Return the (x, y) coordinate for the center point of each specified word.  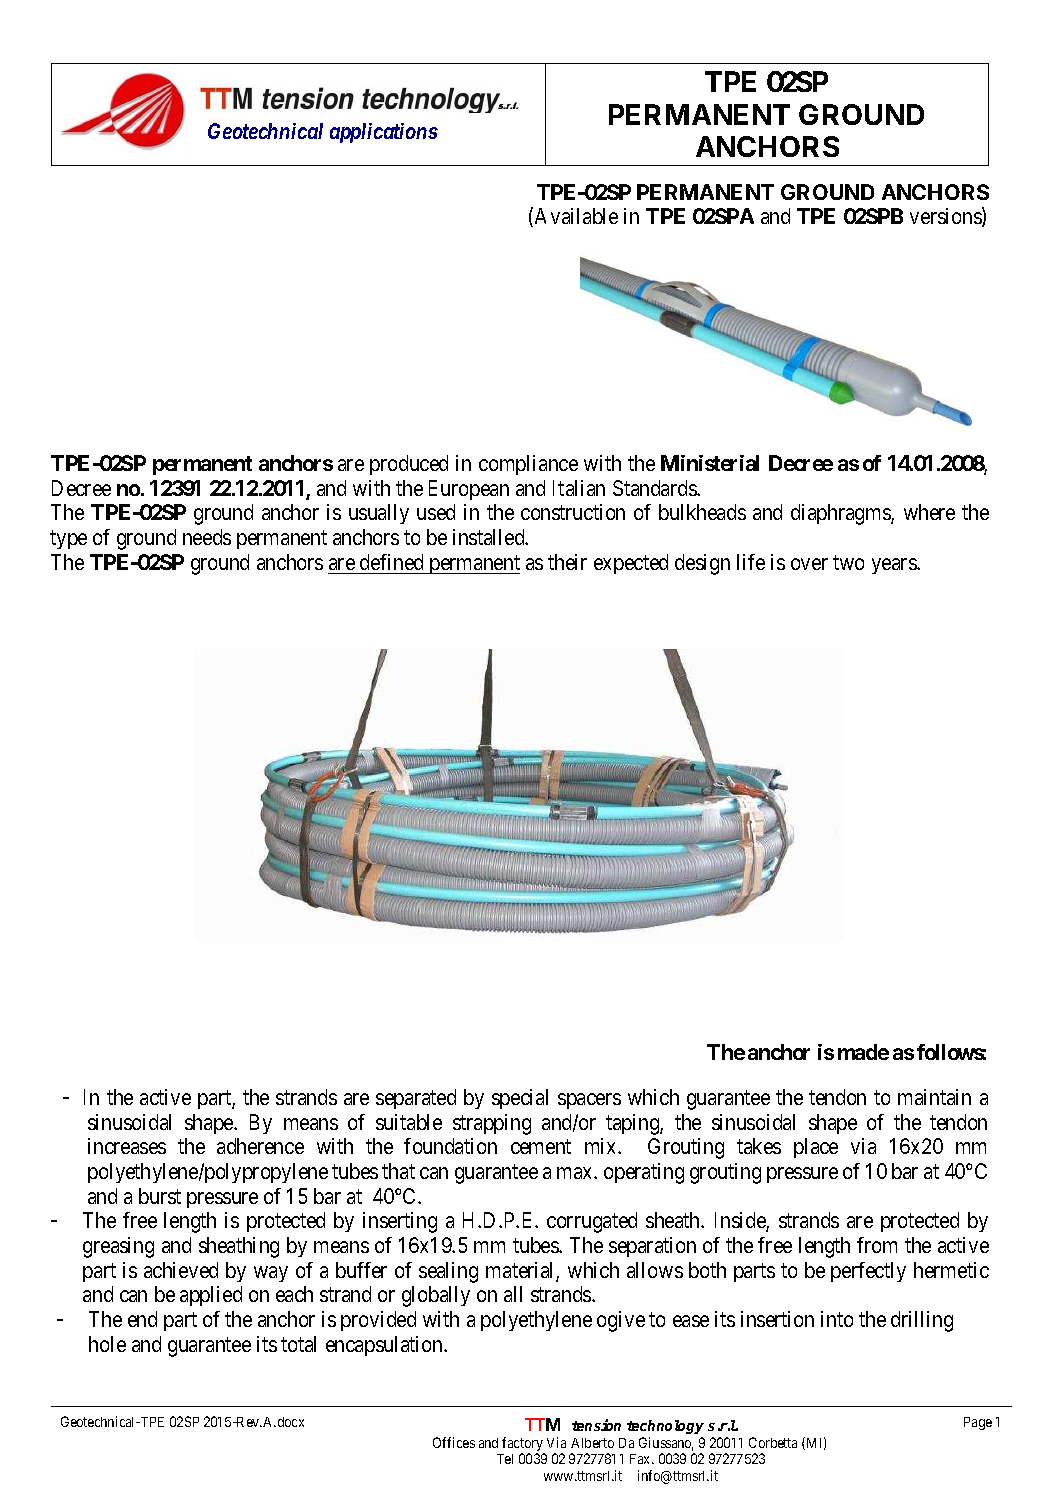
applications (384, 133)
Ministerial (710, 463)
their (567, 562)
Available (576, 216)
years (895, 566)
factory (523, 1445)
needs (207, 537)
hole (107, 1344)
